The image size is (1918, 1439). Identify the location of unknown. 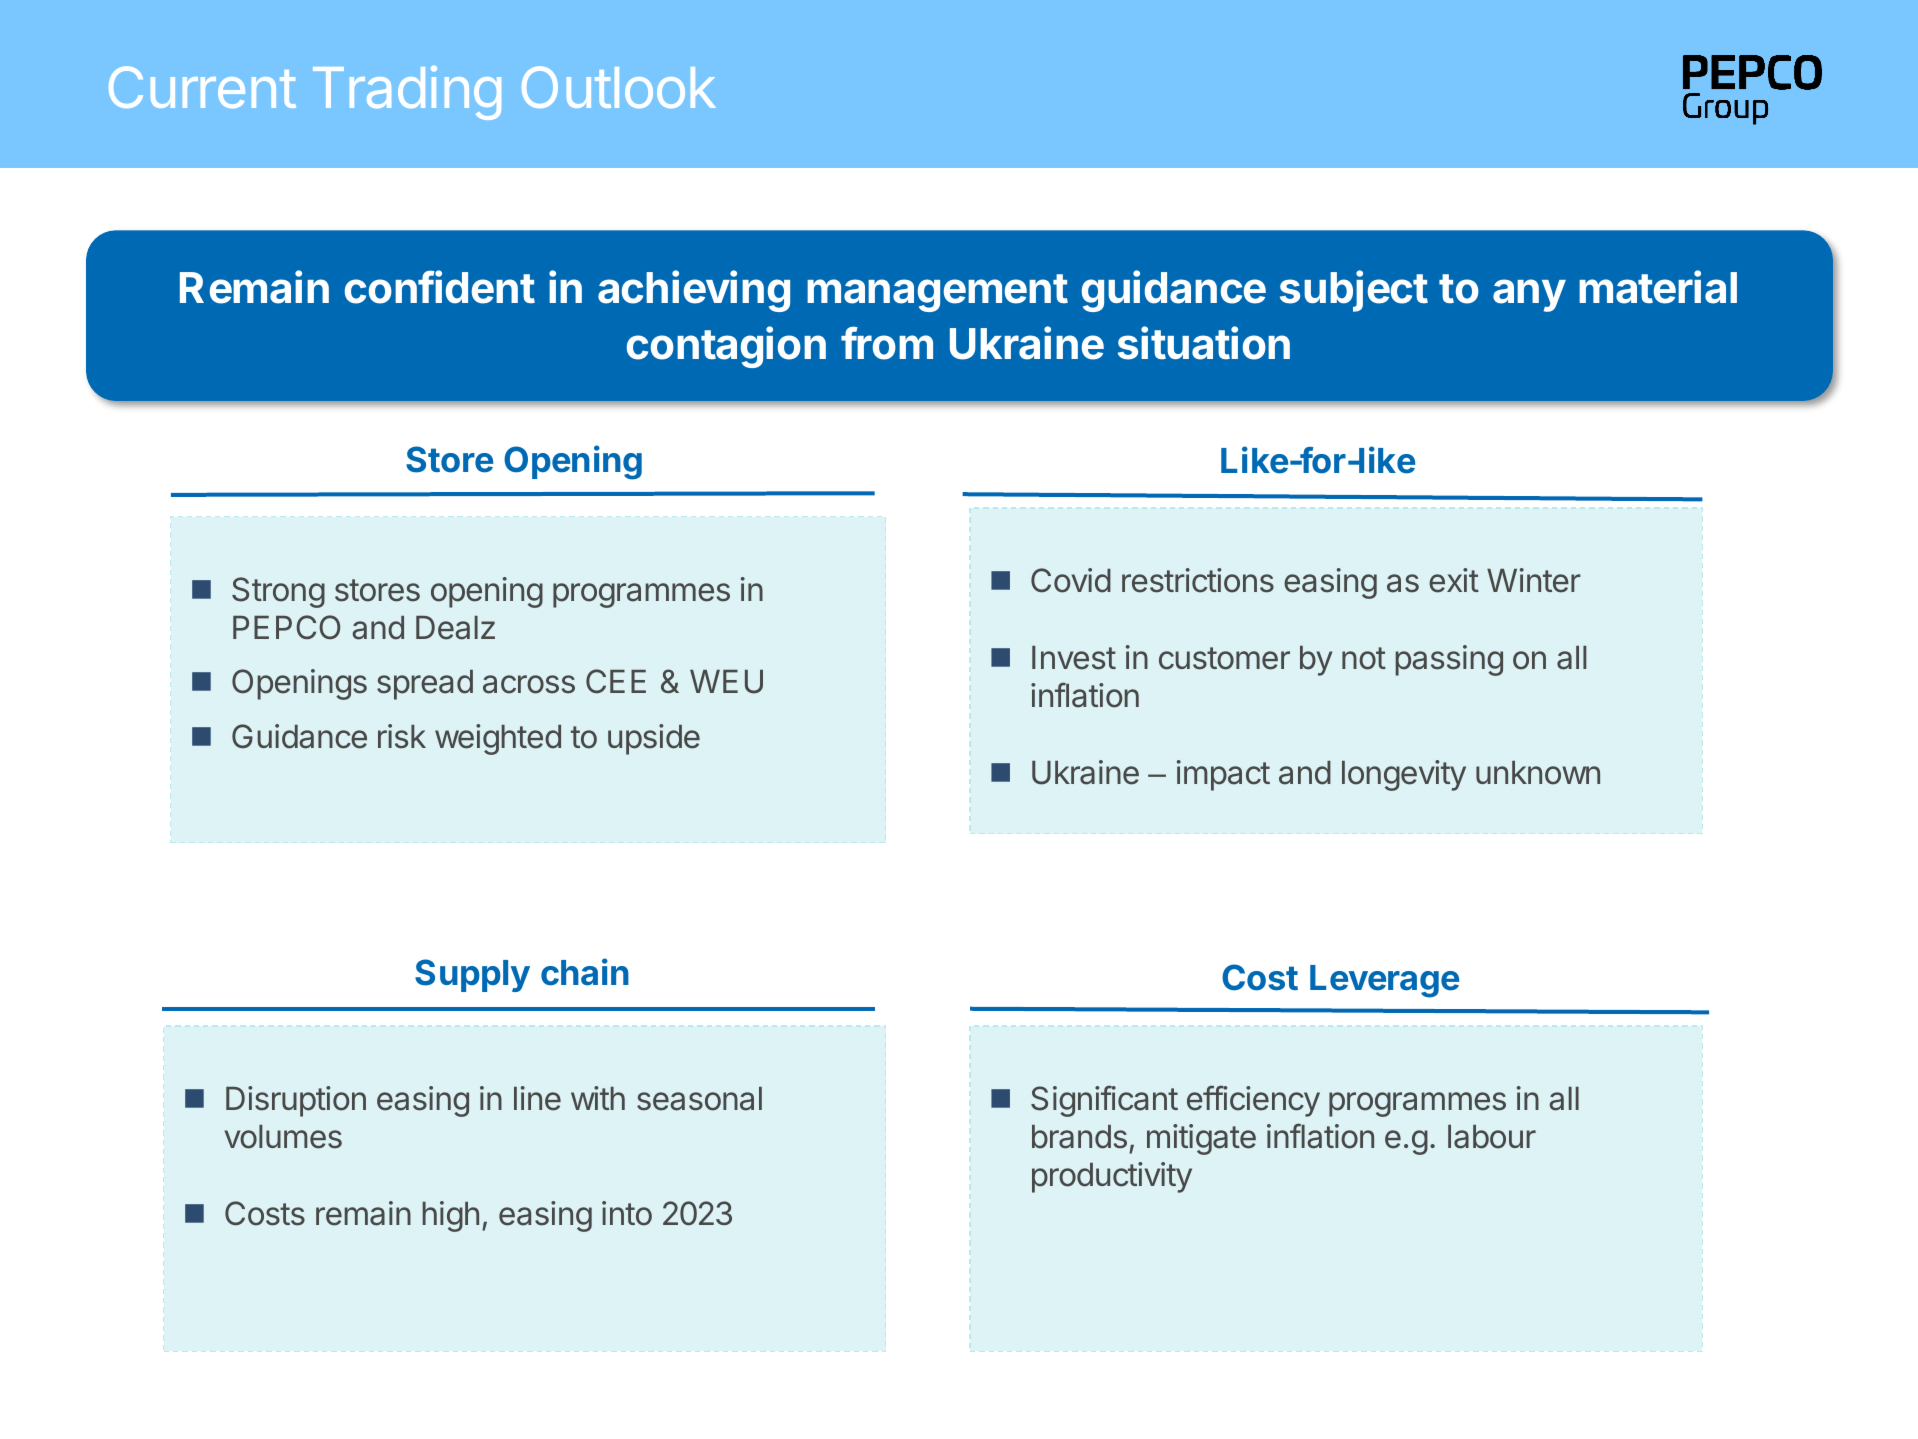
(1538, 773).
